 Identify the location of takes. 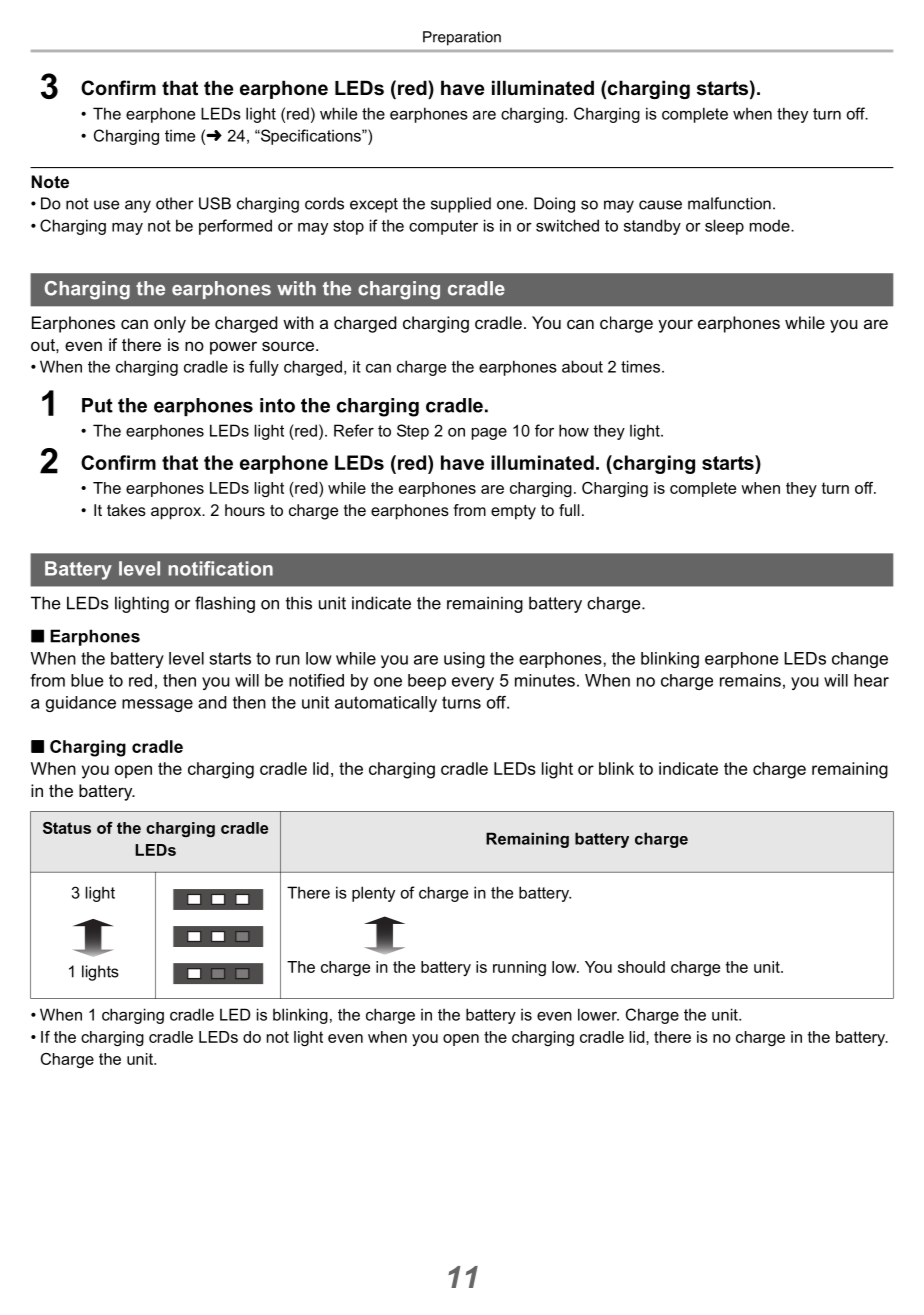
(126, 510).
